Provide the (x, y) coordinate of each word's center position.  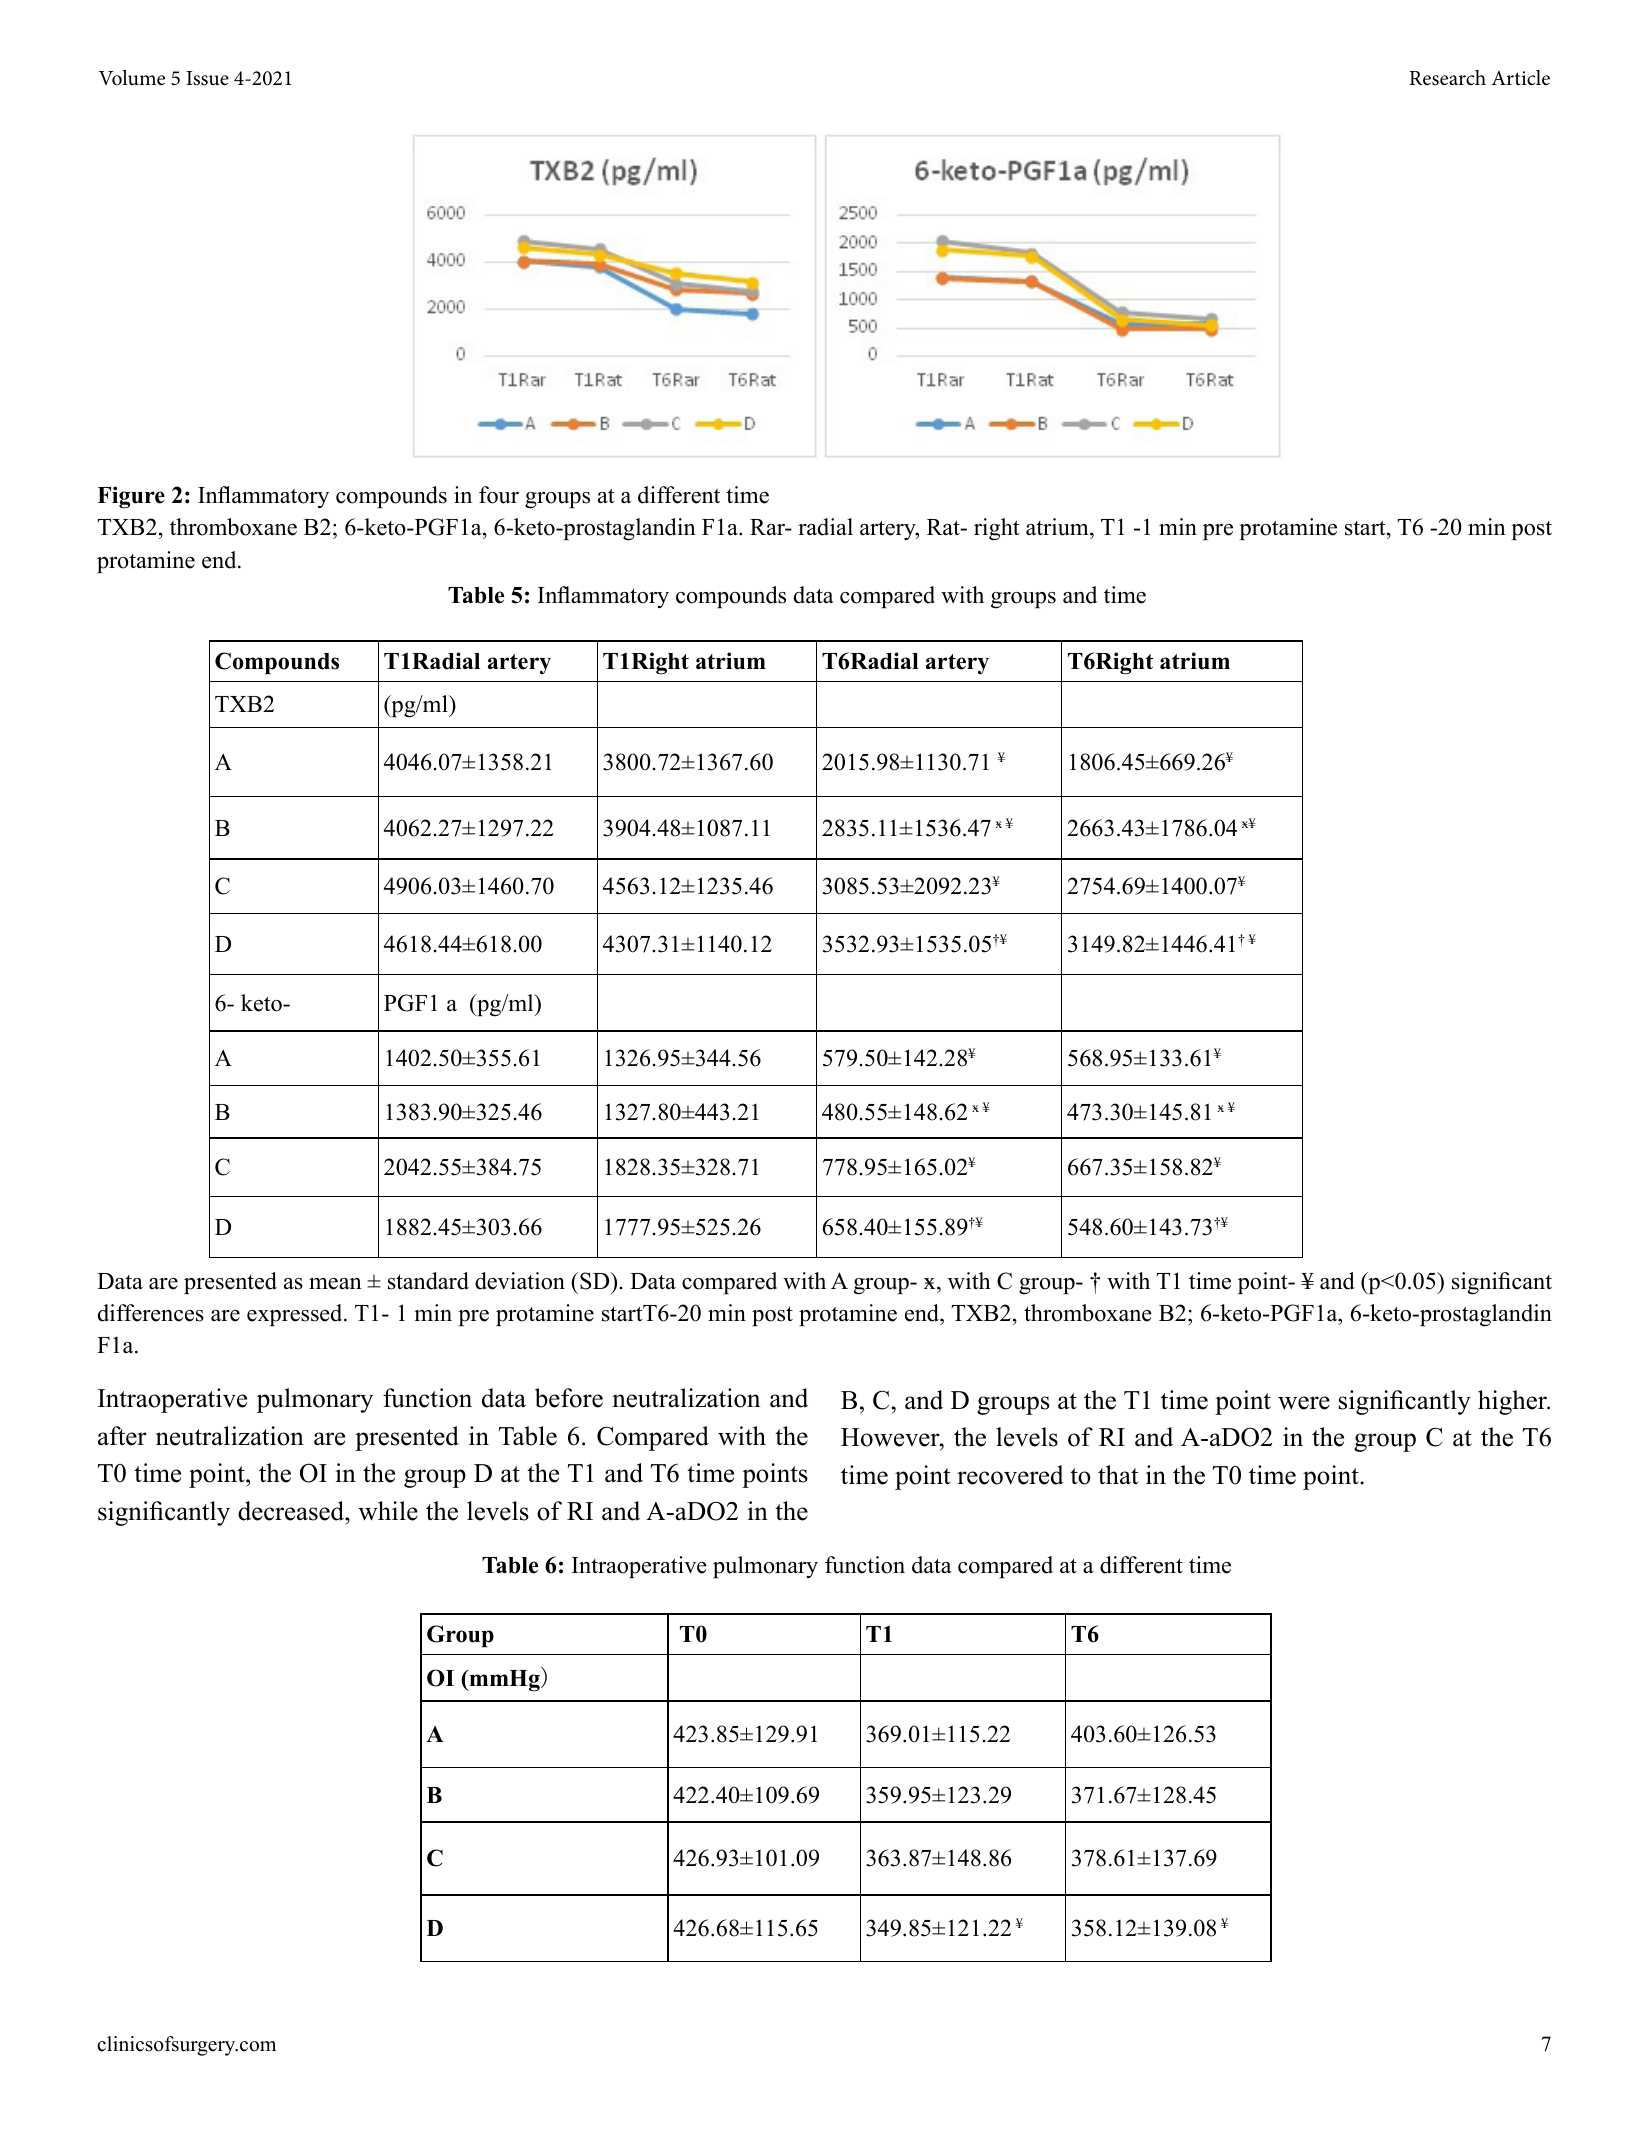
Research (1447, 78)
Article (1520, 78)
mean (335, 1284)
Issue (207, 78)
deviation (520, 1281)
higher (1513, 1402)
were (1304, 1403)
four (499, 495)
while (388, 1511)
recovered (1010, 1475)
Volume (132, 78)
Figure (131, 497)
